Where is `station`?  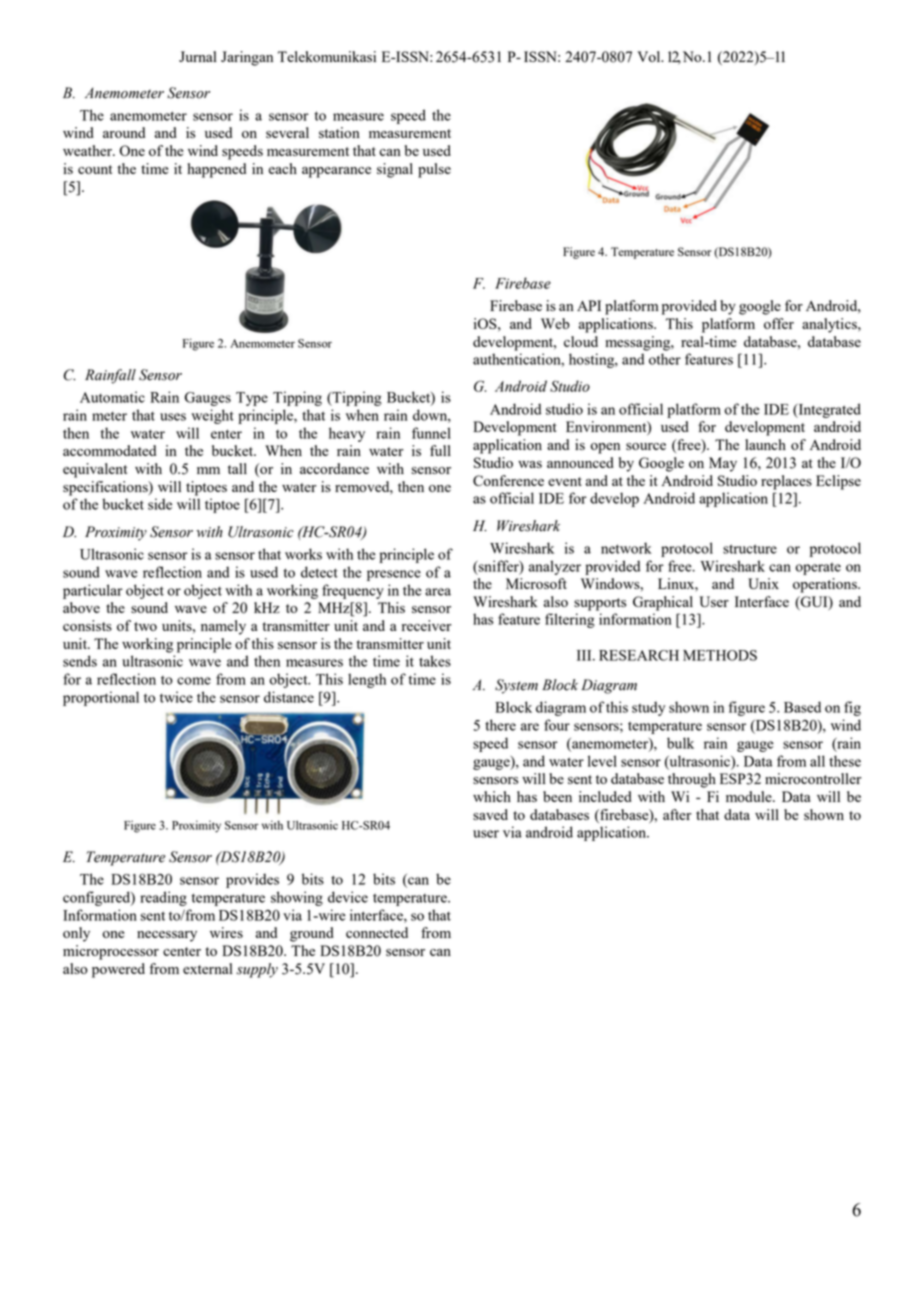
station is located at coordinates (339, 132).
